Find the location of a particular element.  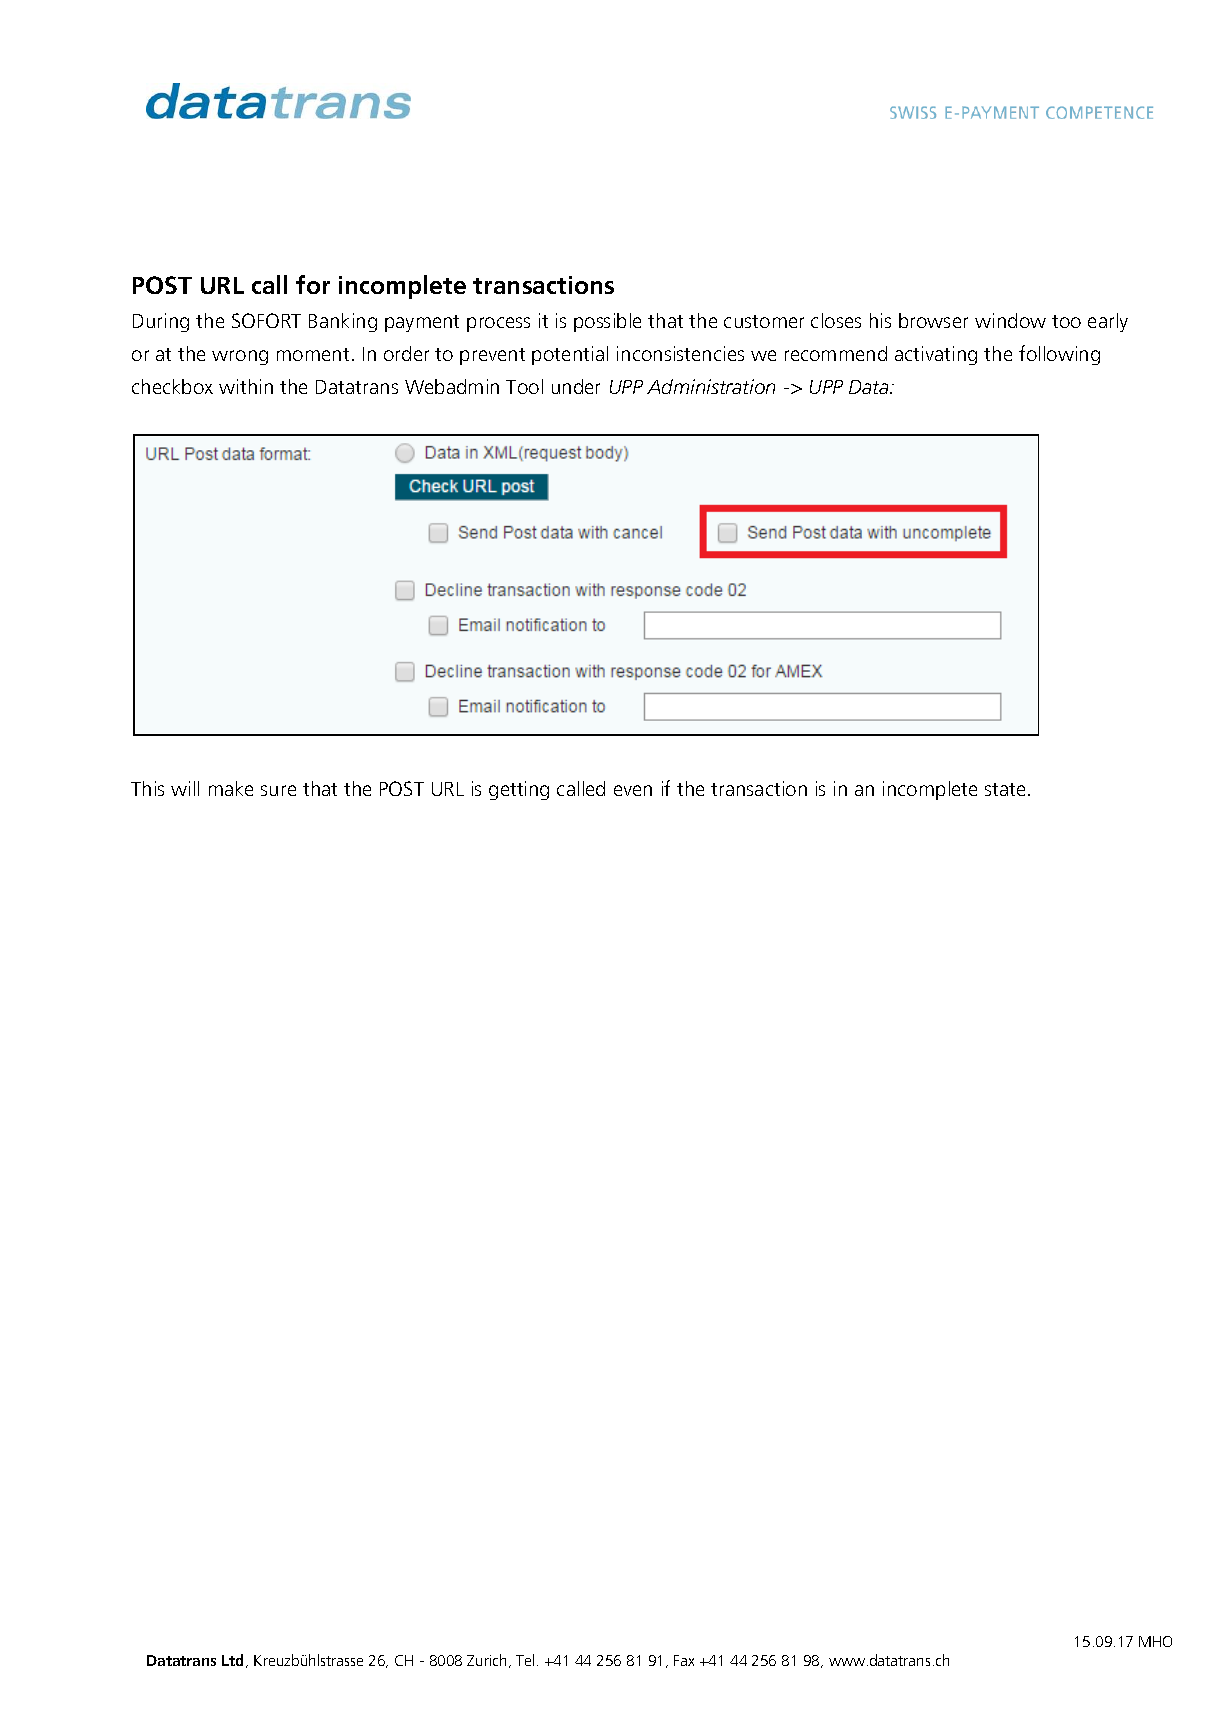

Tel is located at coordinates (525, 1660).
